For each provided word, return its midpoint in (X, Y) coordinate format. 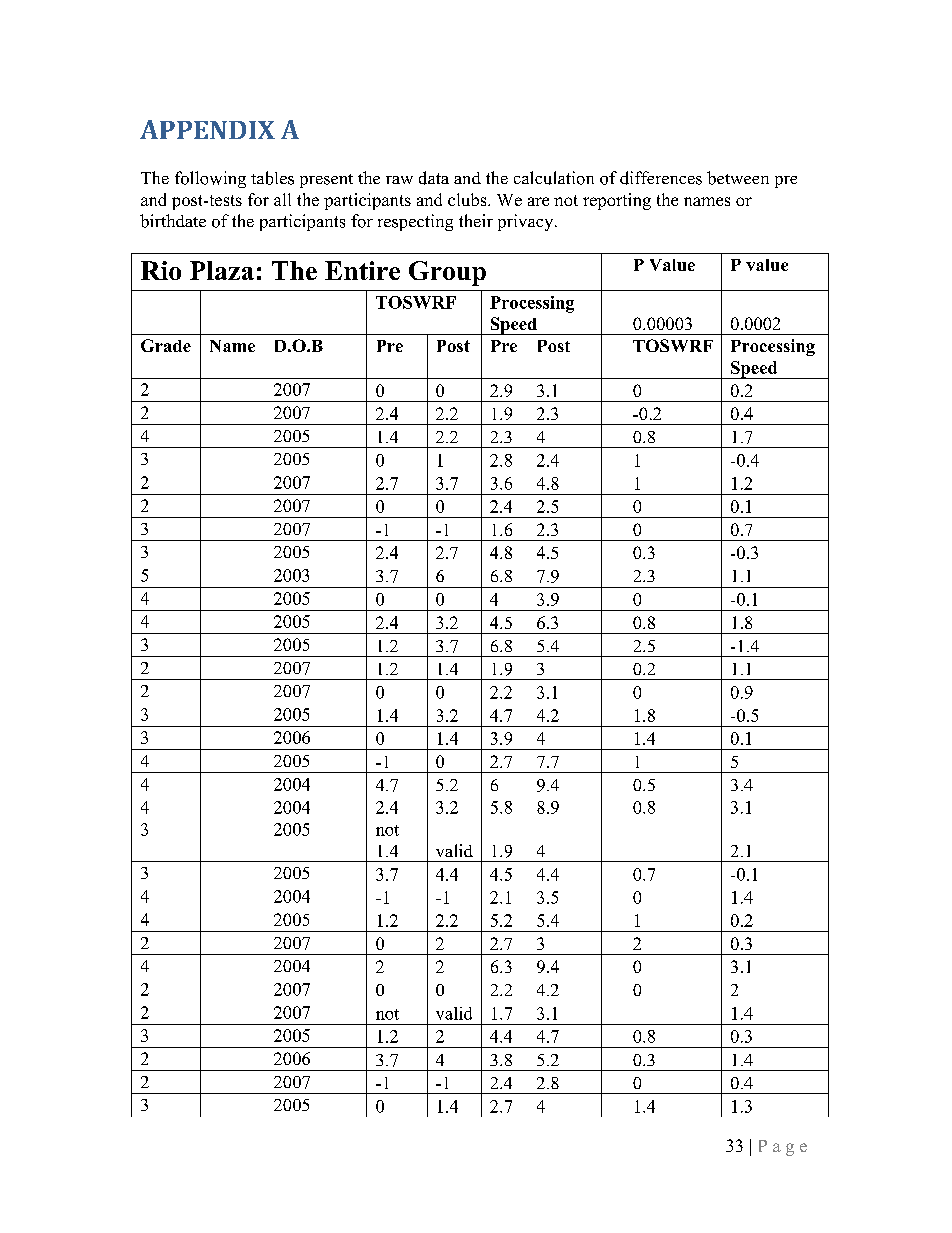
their (476, 220)
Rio (161, 270)
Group (447, 273)
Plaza (222, 270)
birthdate (173, 221)
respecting (415, 222)
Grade (166, 345)
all (282, 199)
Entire (362, 270)
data (434, 178)
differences (661, 178)
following (210, 179)
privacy (527, 222)
